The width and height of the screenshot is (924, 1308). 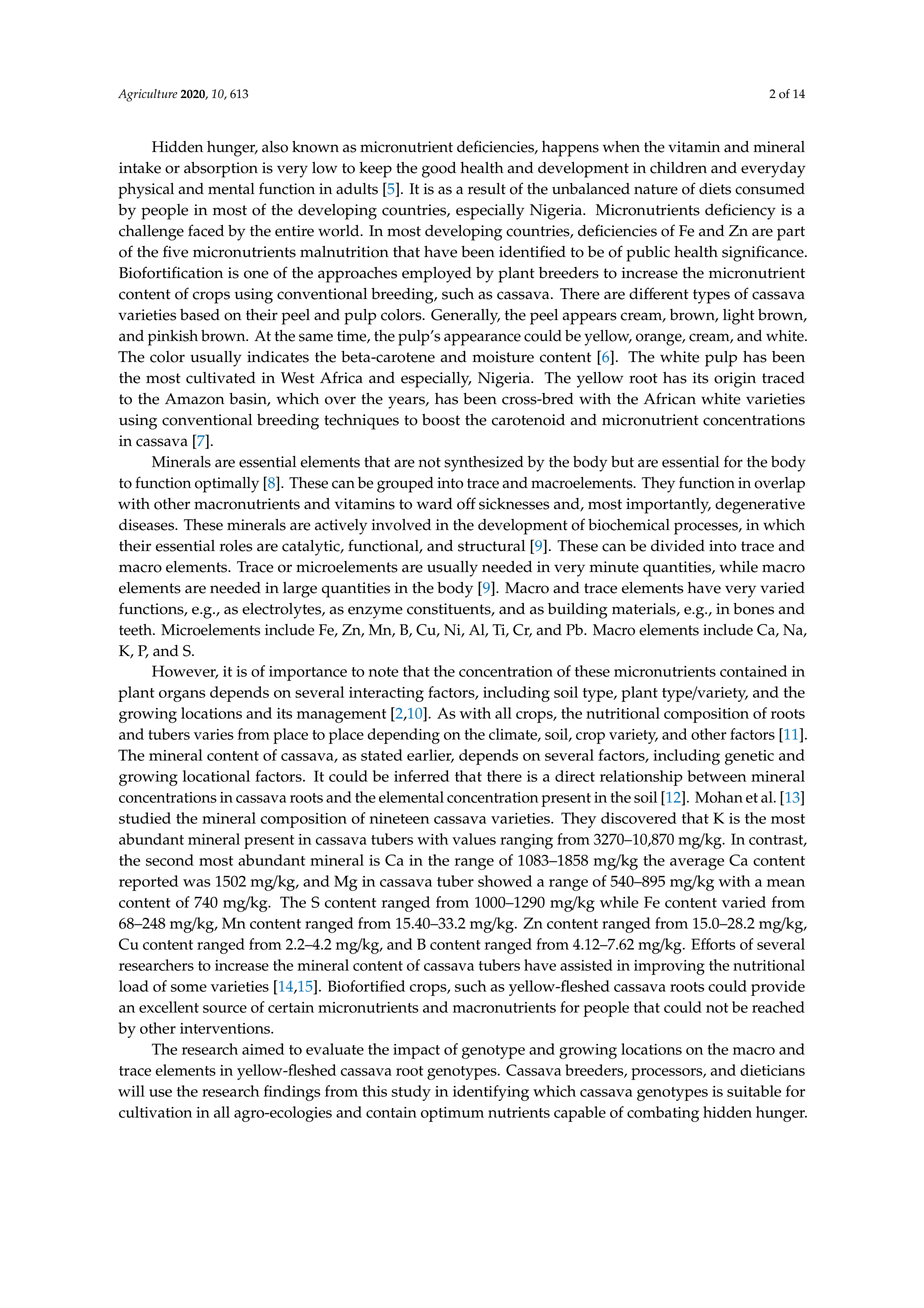 I want to click on absorption, so click(x=221, y=170).
